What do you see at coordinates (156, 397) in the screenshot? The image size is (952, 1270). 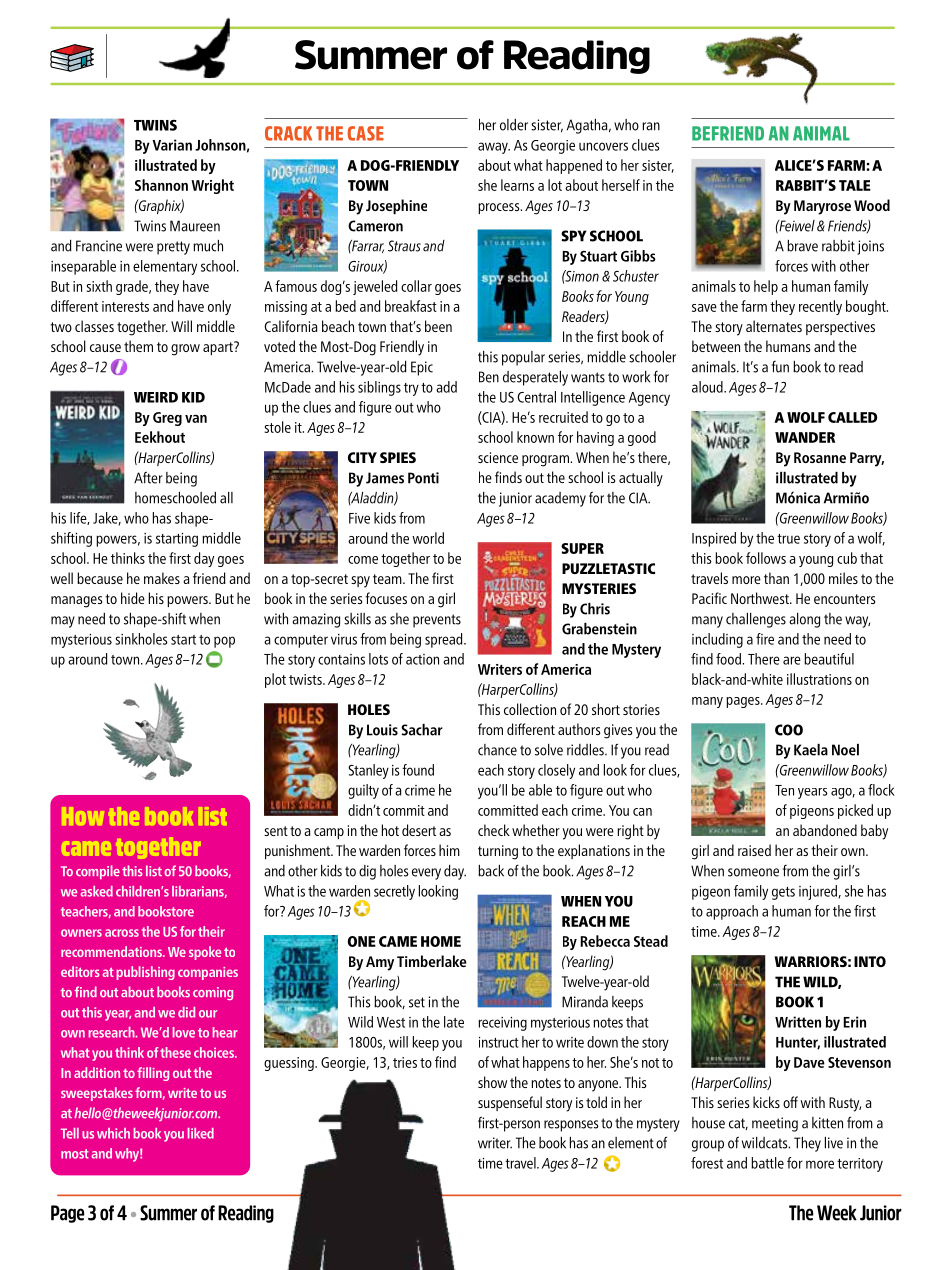 I see `WEIRD` at bounding box center [156, 397].
